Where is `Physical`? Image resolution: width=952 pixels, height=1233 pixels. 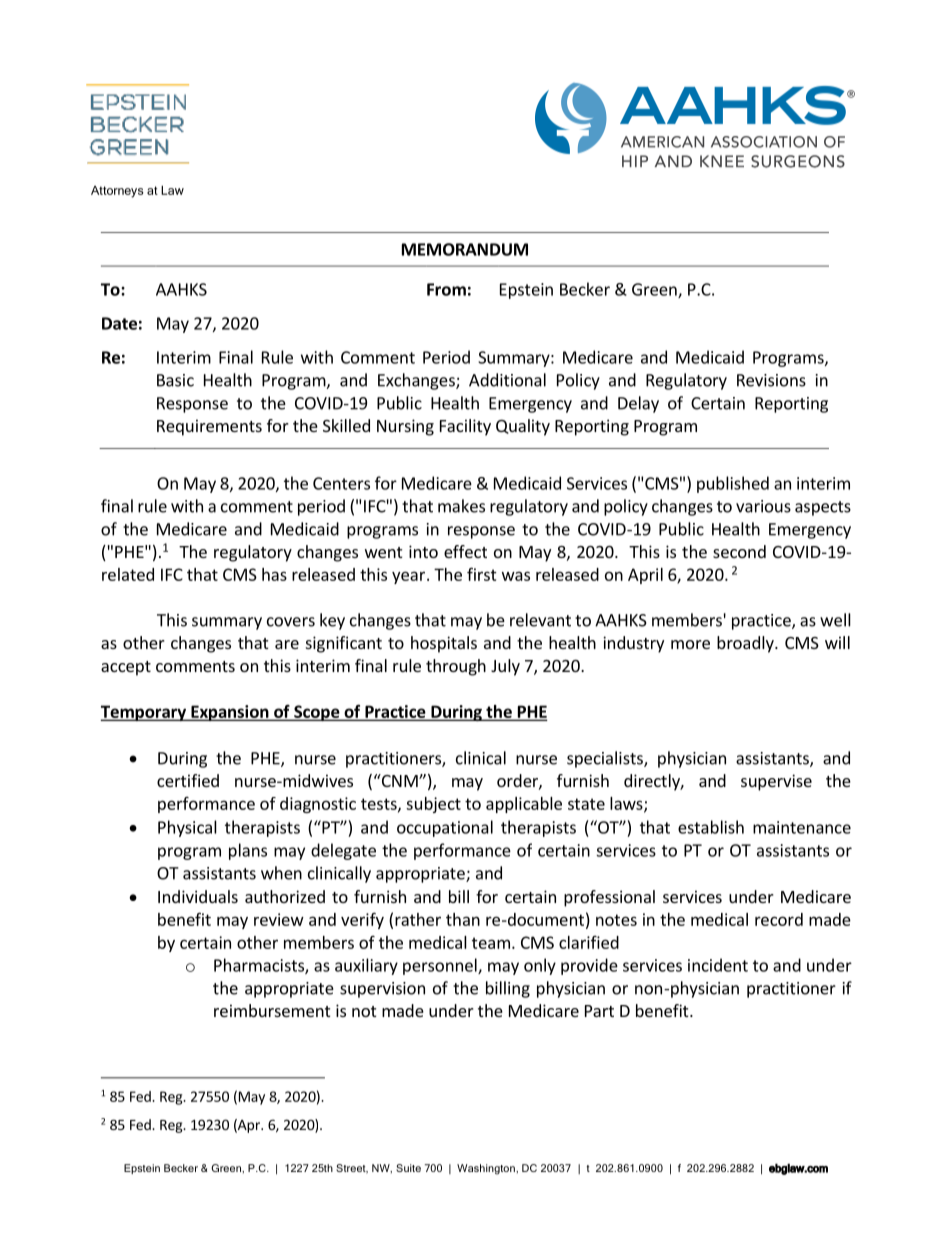 Physical is located at coordinates (187, 828).
